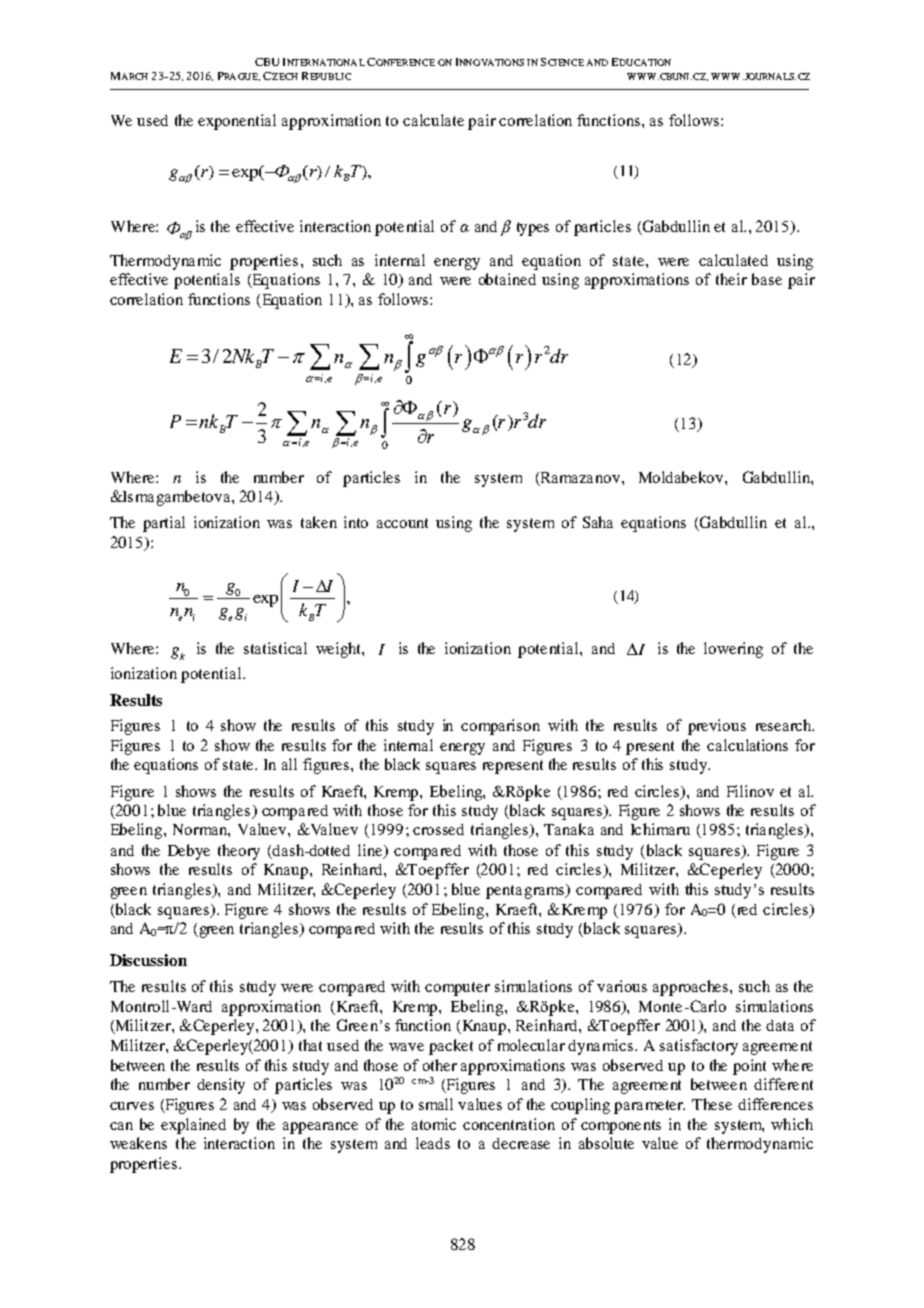 This screenshot has width=924, height=1308. I want to click on Discussion, so click(148, 960).
